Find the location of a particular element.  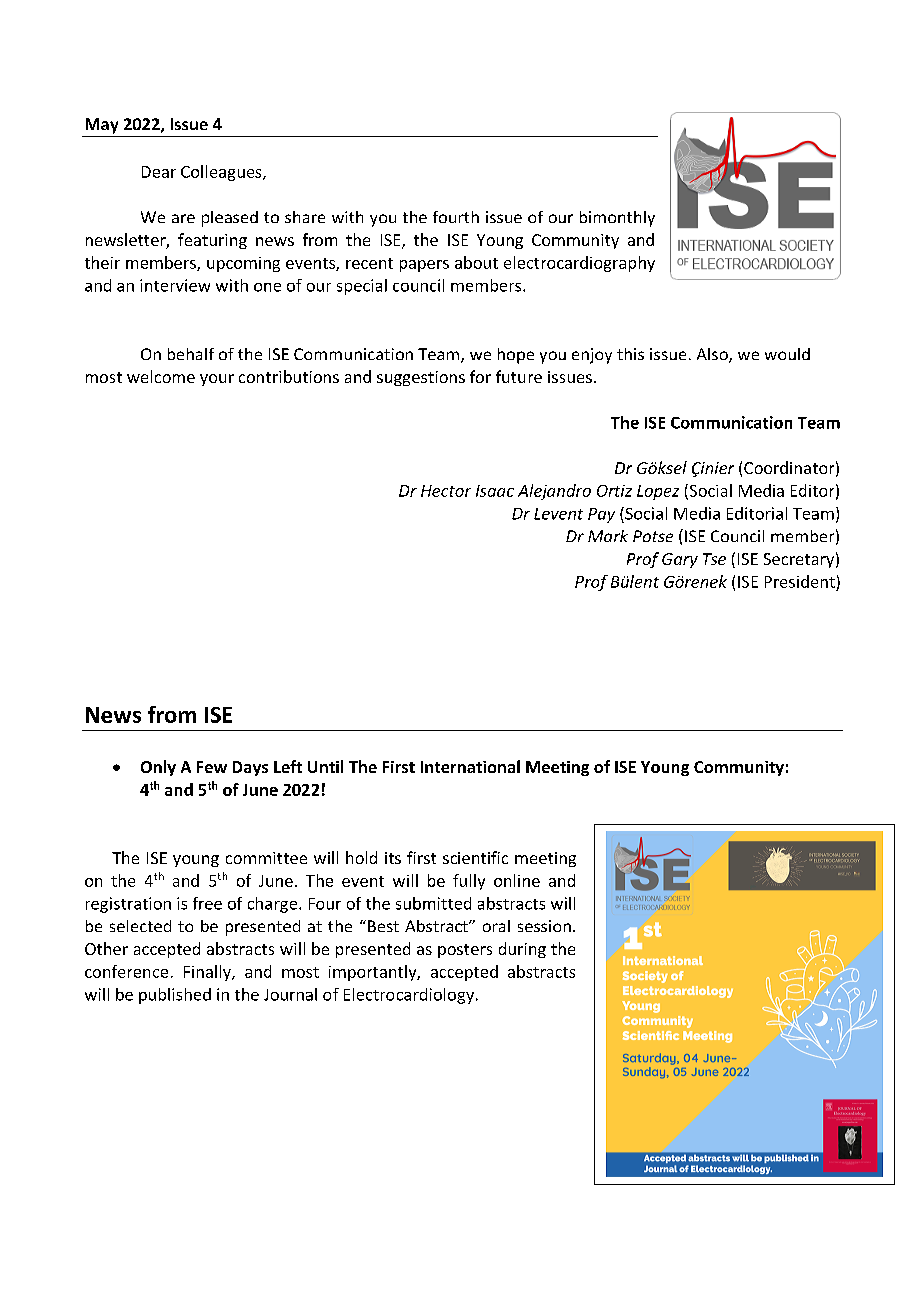

bimonthly is located at coordinates (617, 219).
